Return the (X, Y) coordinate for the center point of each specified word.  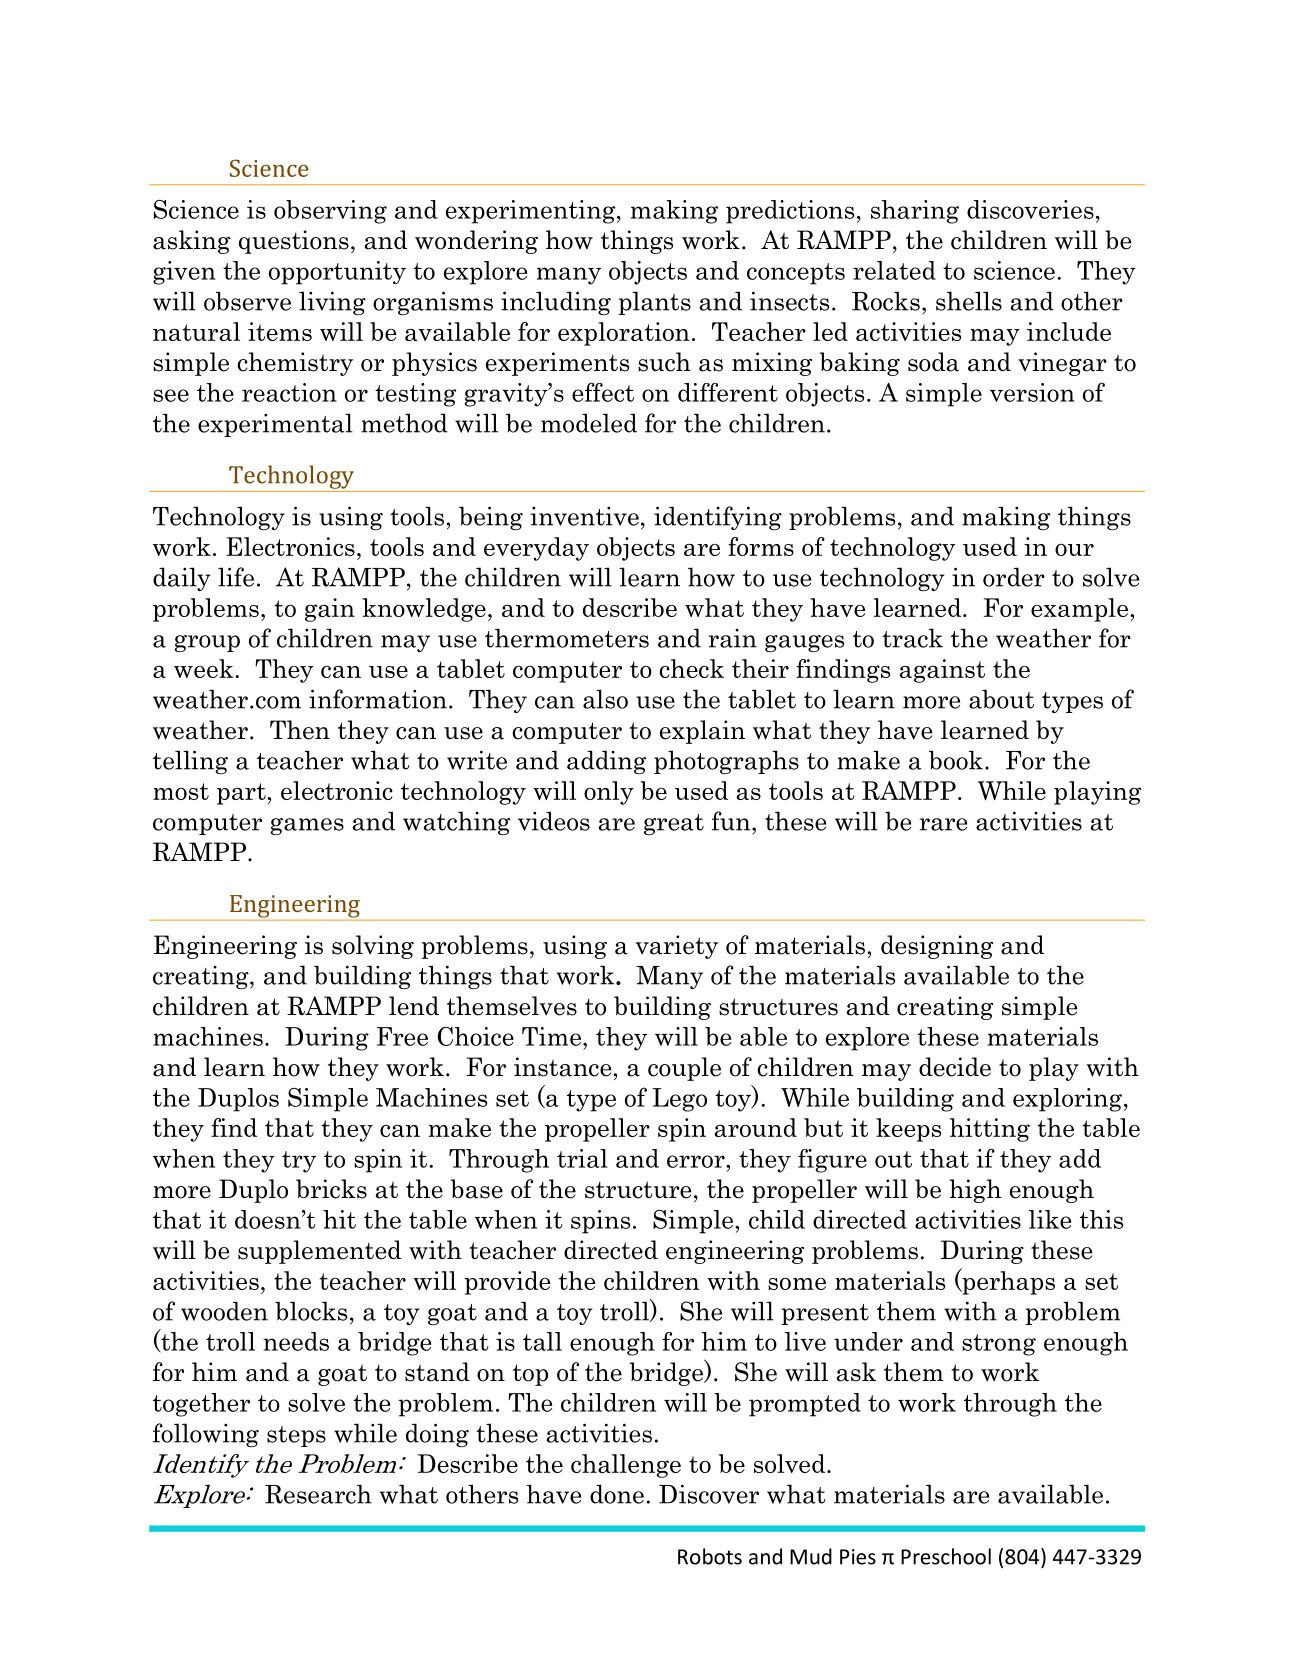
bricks (331, 1189)
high (975, 1191)
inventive (584, 516)
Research (318, 1494)
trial (582, 1158)
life (236, 577)
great (674, 824)
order (1014, 577)
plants (654, 303)
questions (294, 242)
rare (943, 824)
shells (969, 301)
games (307, 826)
